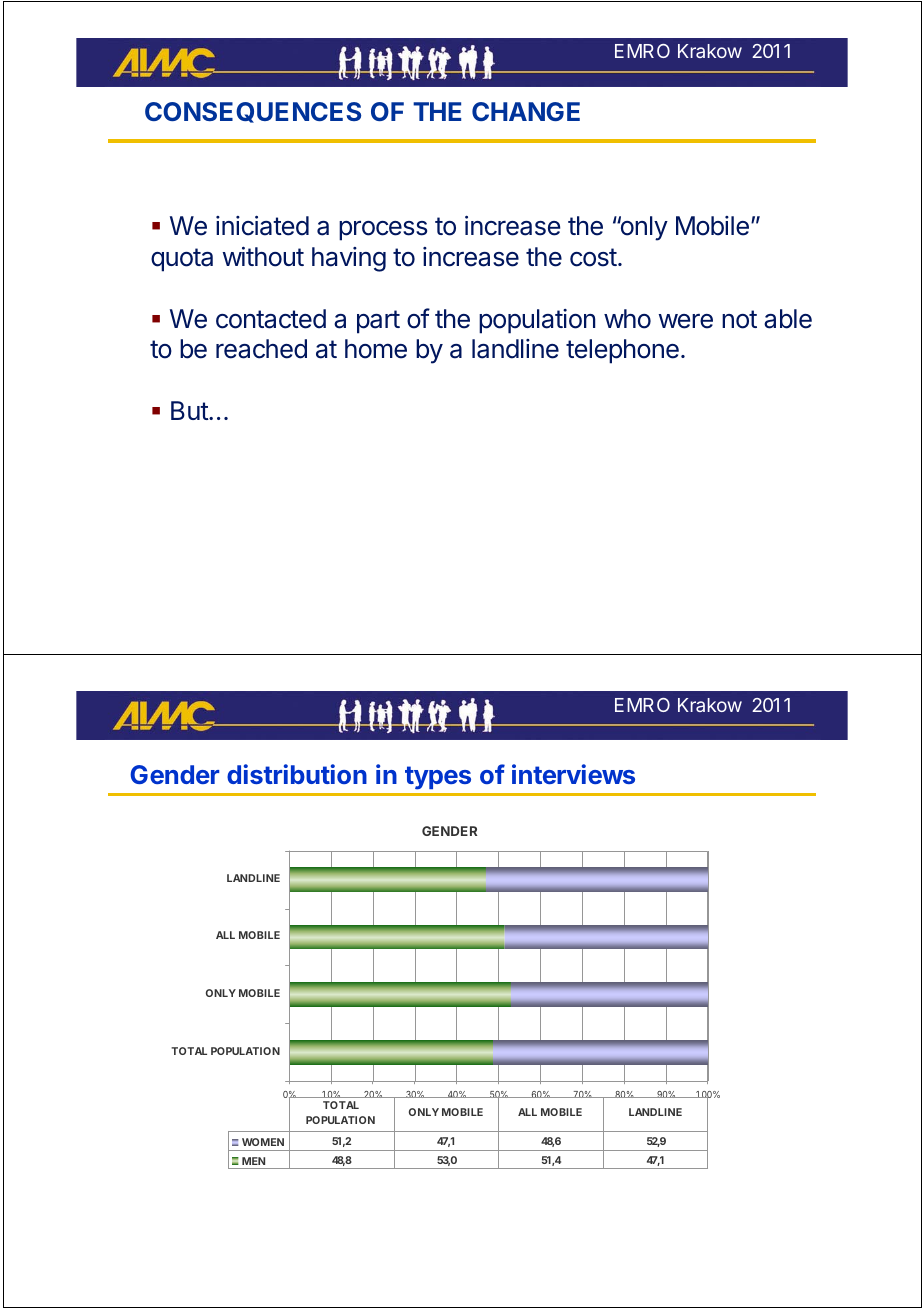 This document has height=1308, width=924. I want to click on cost, so click(593, 257).
